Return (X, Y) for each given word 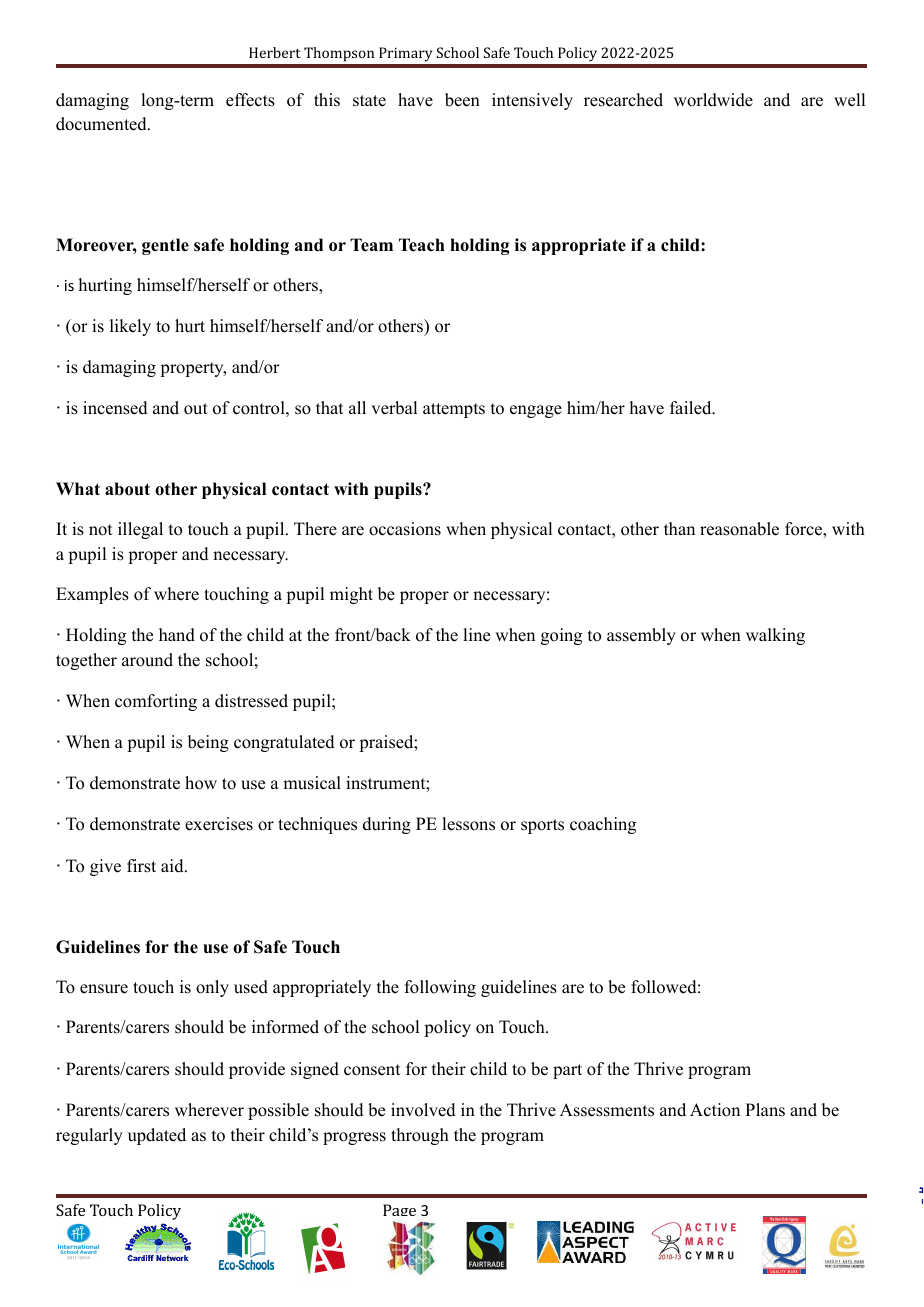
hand (177, 635)
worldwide (713, 100)
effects (250, 100)
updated (157, 1136)
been (462, 100)
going (561, 636)
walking (775, 636)
